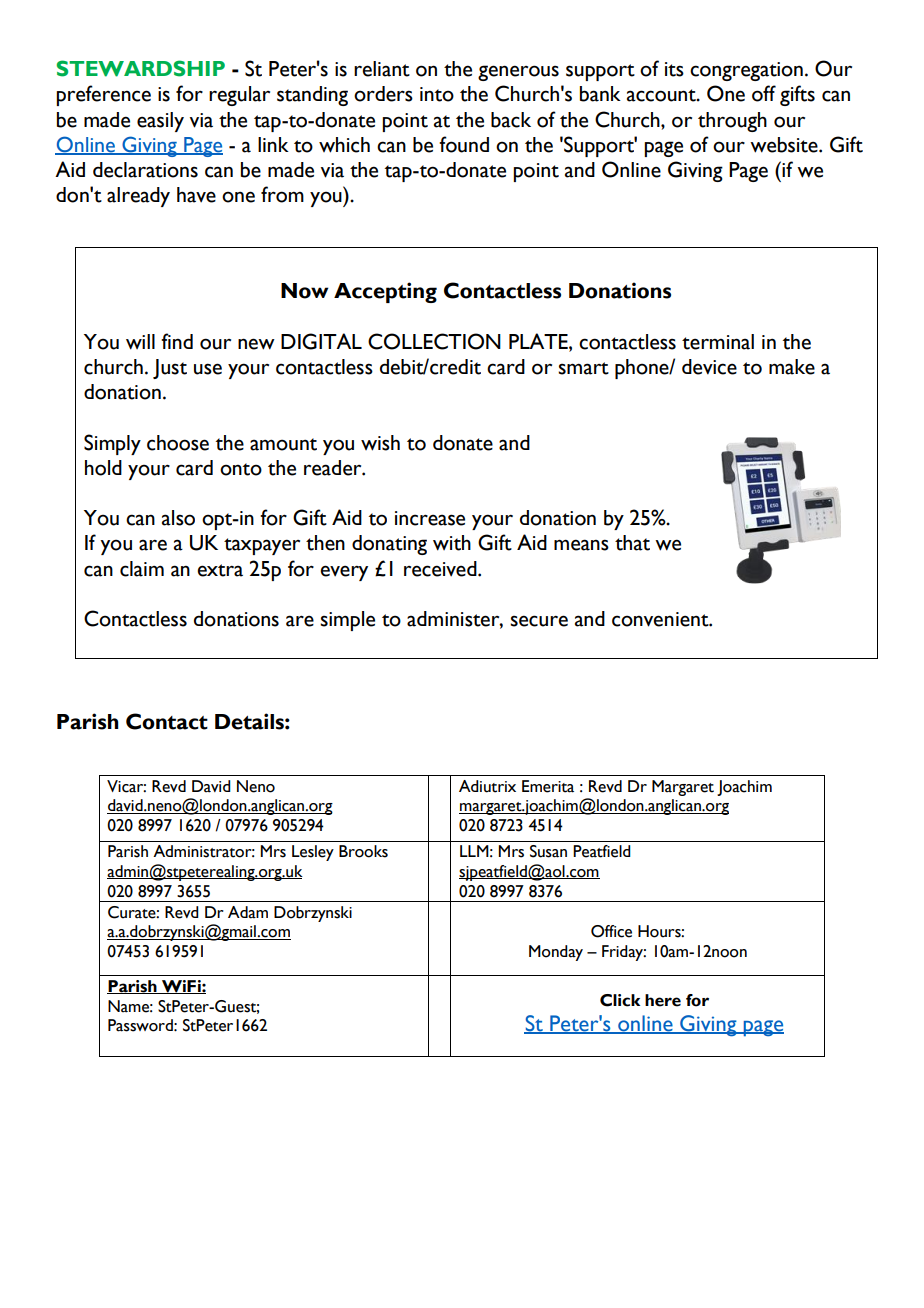 This page has width=924, height=1308. Describe the element at coordinates (732, 122) in the page. I see `through` at that location.
